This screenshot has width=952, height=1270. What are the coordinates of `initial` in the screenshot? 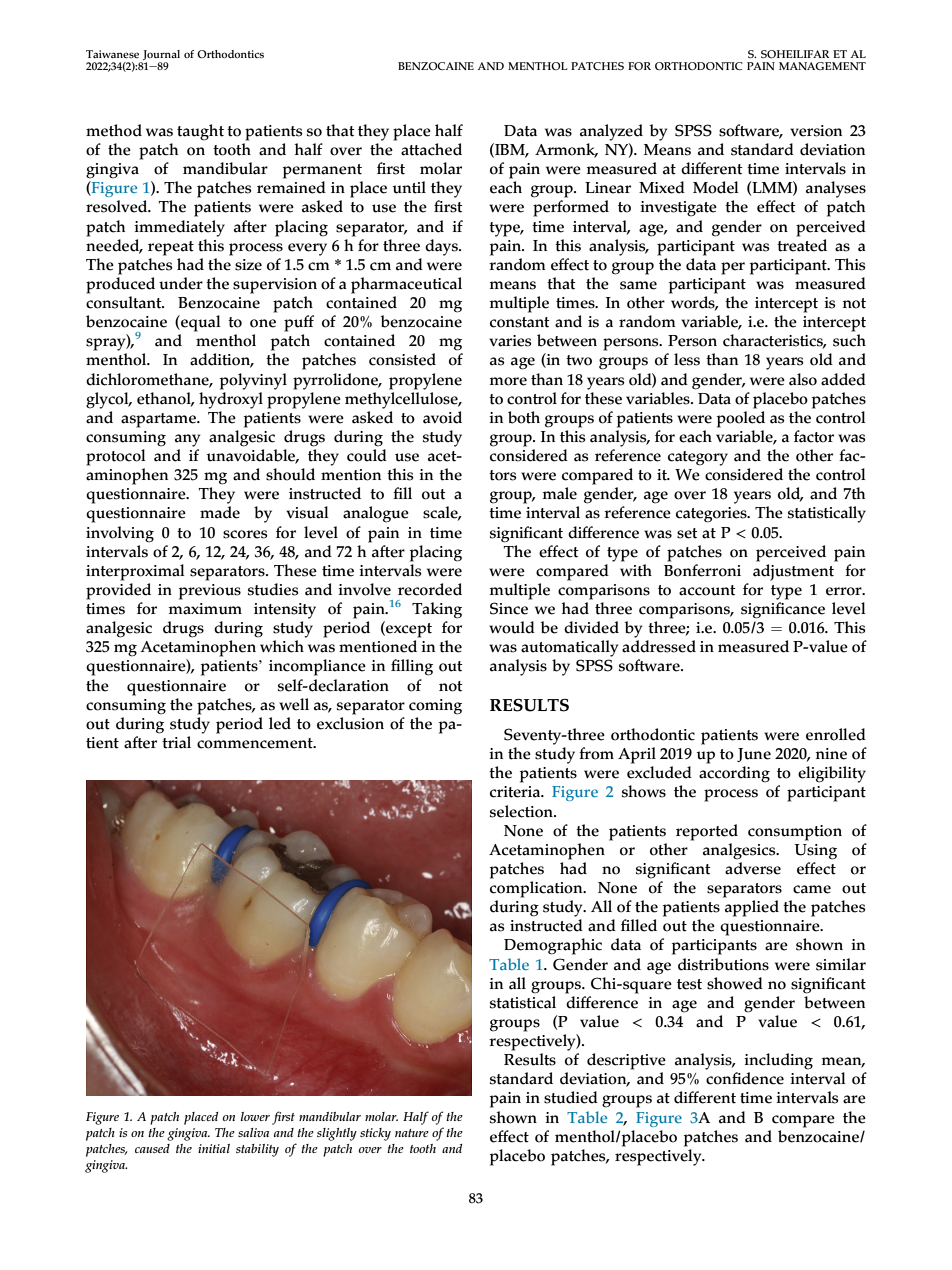 It's located at (214, 1148).
